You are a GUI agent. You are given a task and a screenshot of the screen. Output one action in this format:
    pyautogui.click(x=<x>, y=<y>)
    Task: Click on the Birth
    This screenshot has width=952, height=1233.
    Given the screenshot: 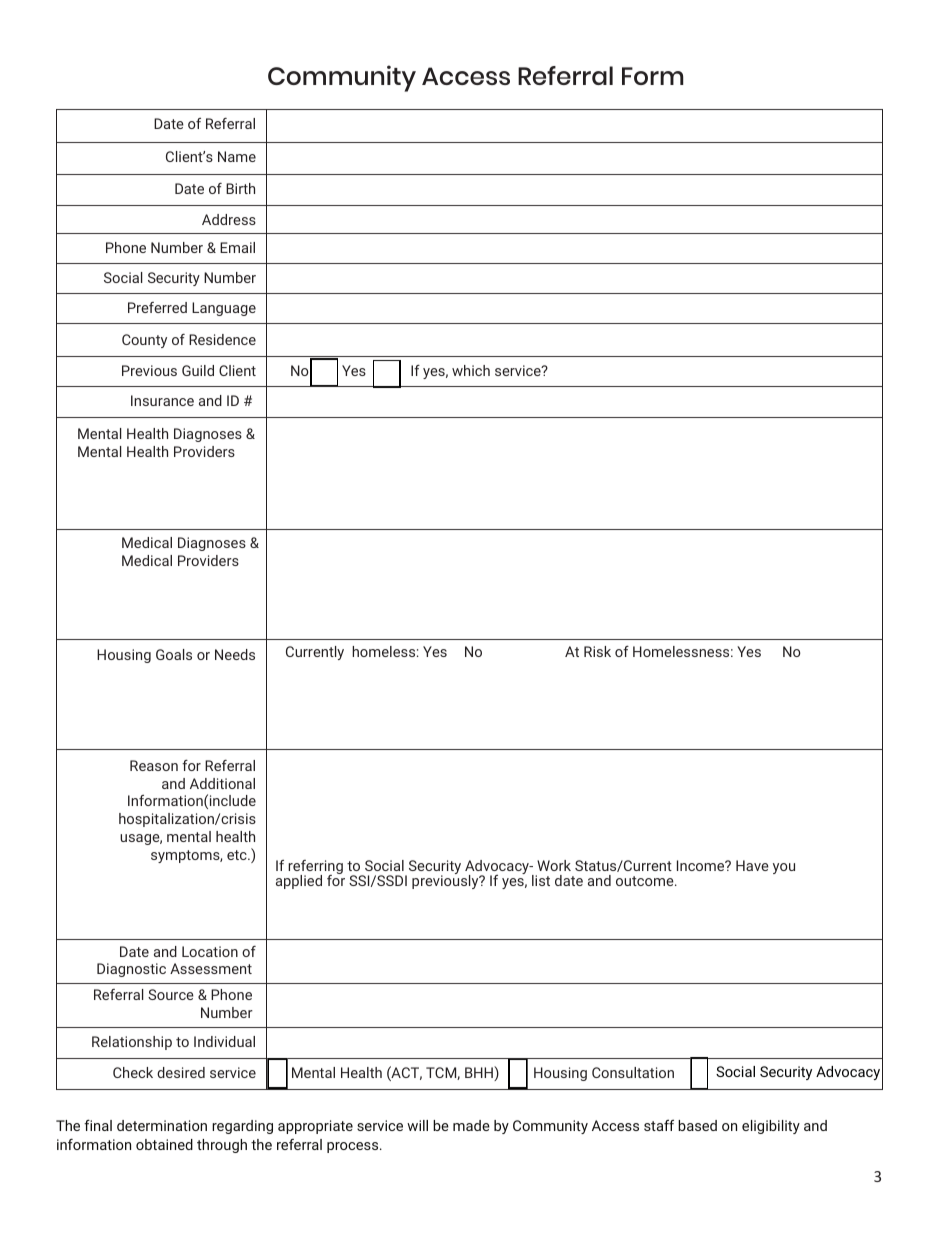 What is the action you would take?
    pyautogui.click(x=240, y=188)
